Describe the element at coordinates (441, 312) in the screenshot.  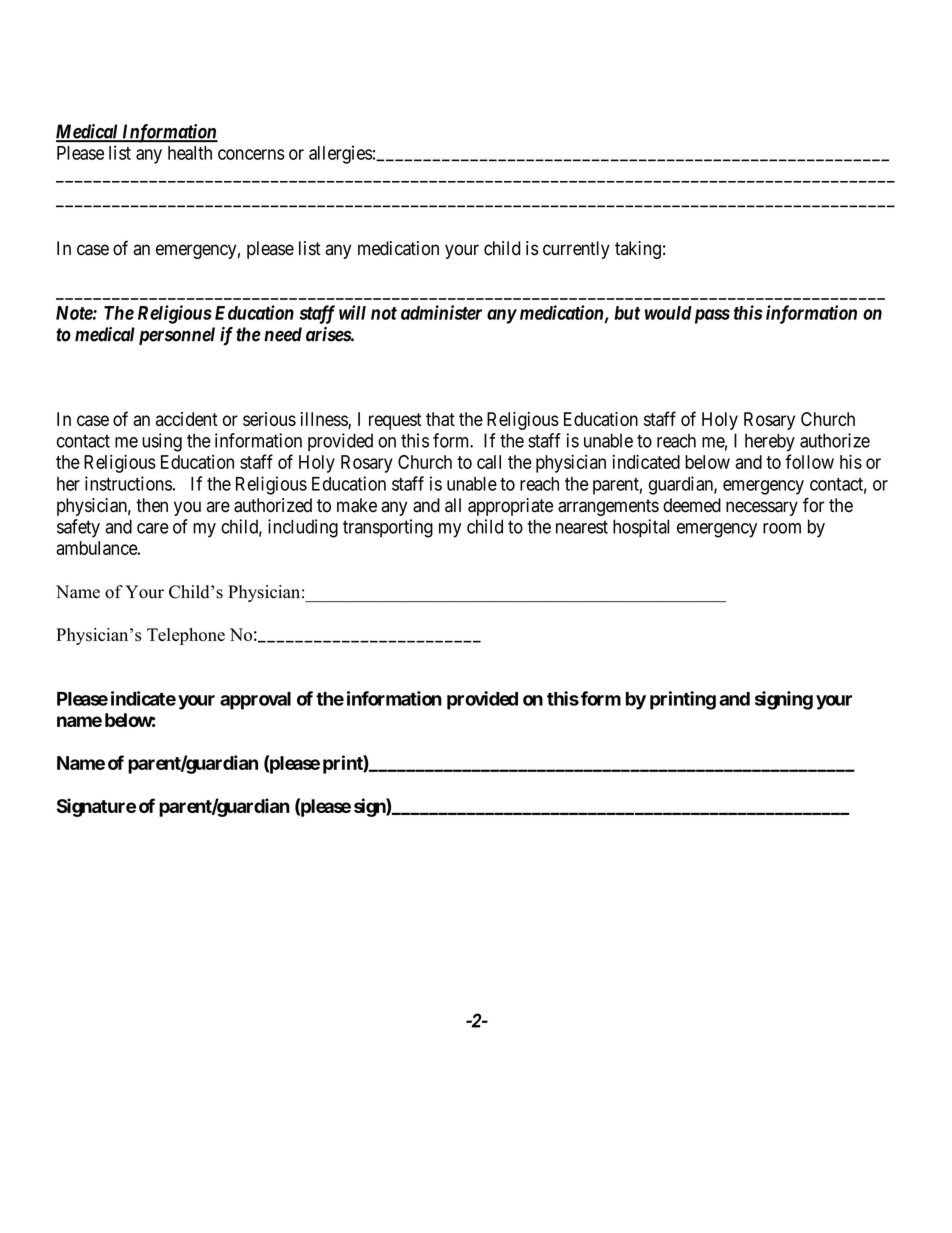
I see `administer` at that location.
